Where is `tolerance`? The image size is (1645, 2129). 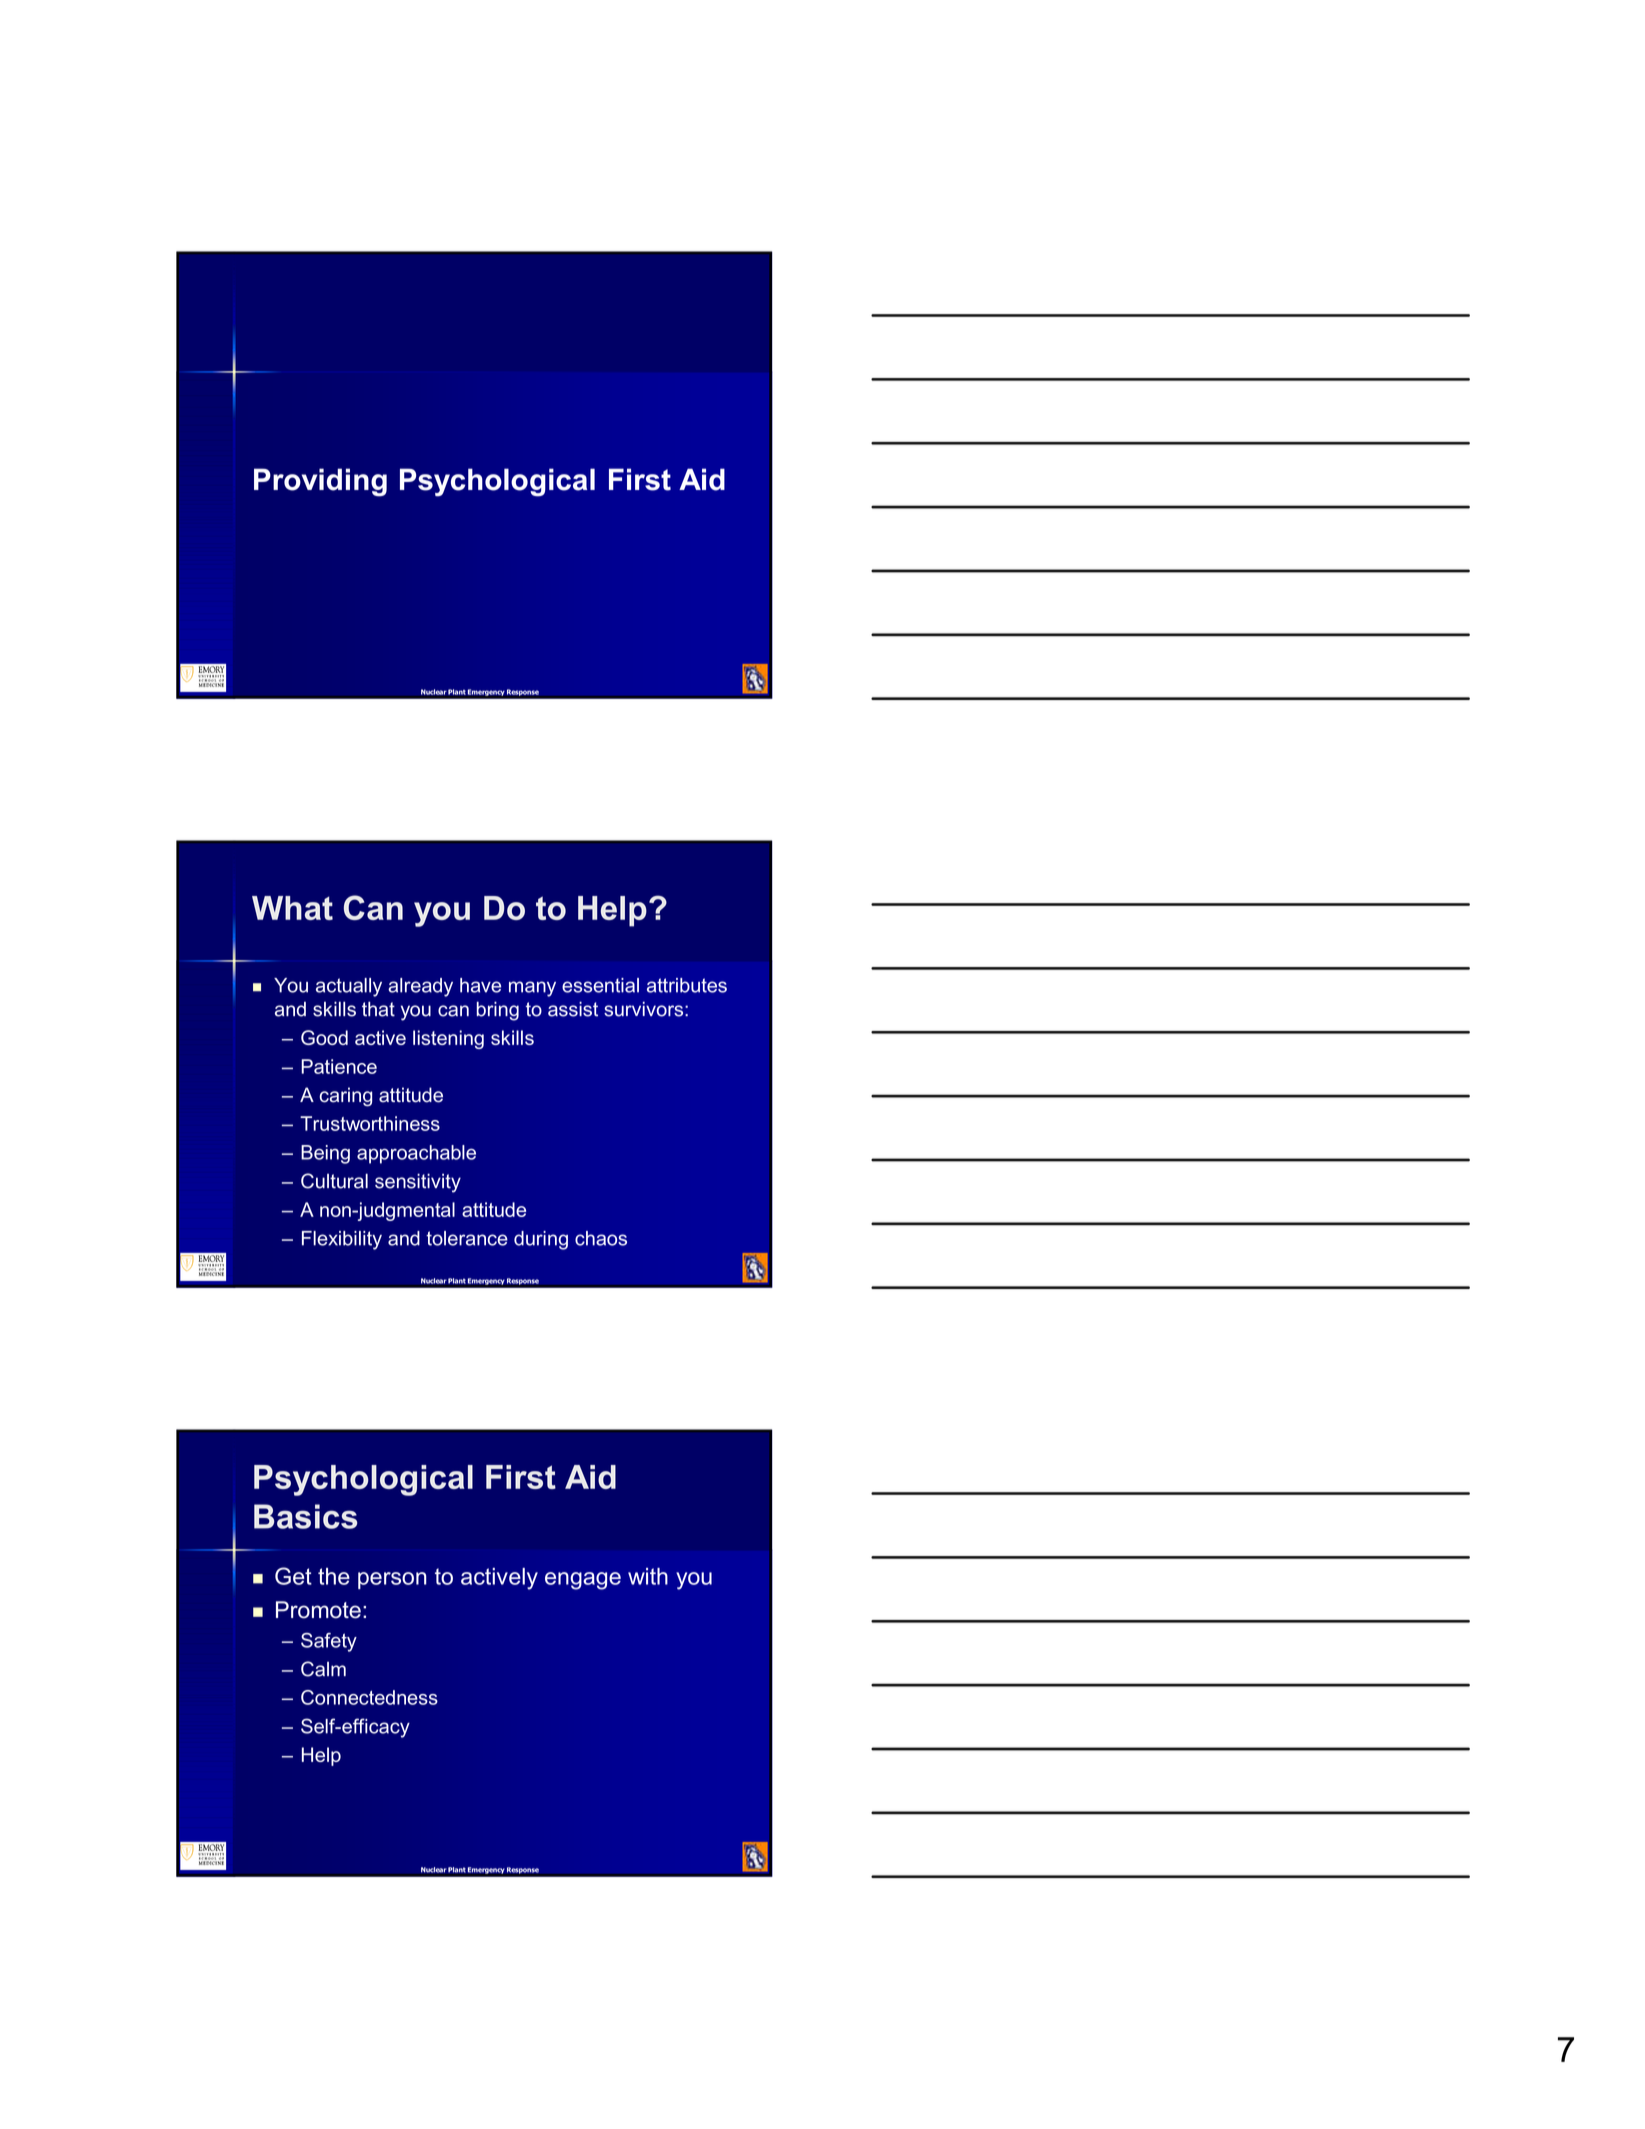
tolerance is located at coordinates (467, 1238).
